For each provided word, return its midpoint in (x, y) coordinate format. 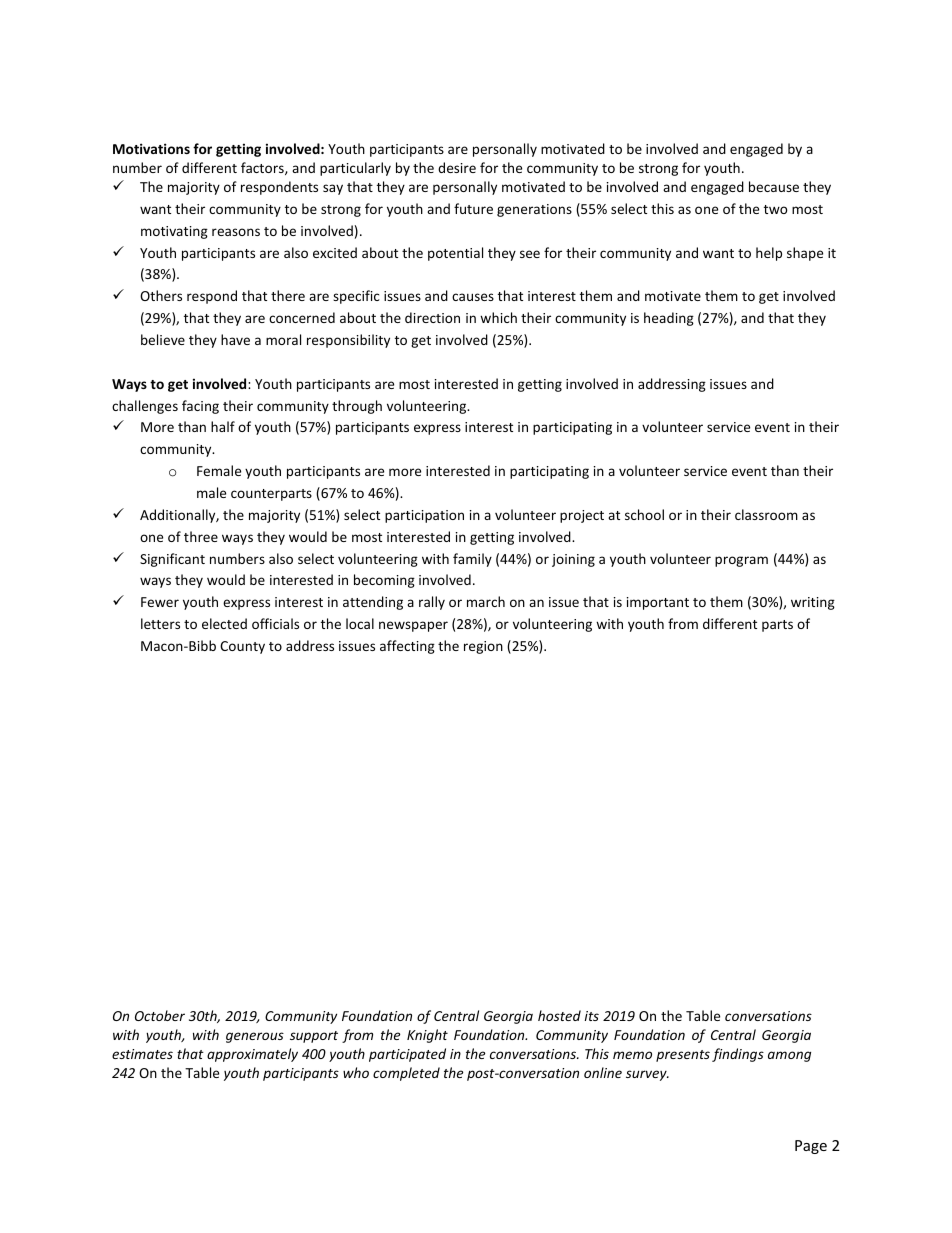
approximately (252, 1055)
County (242, 647)
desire (457, 167)
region (483, 647)
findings (738, 1055)
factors (263, 168)
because (774, 186)
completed (406, 1074)
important (658, 603)
